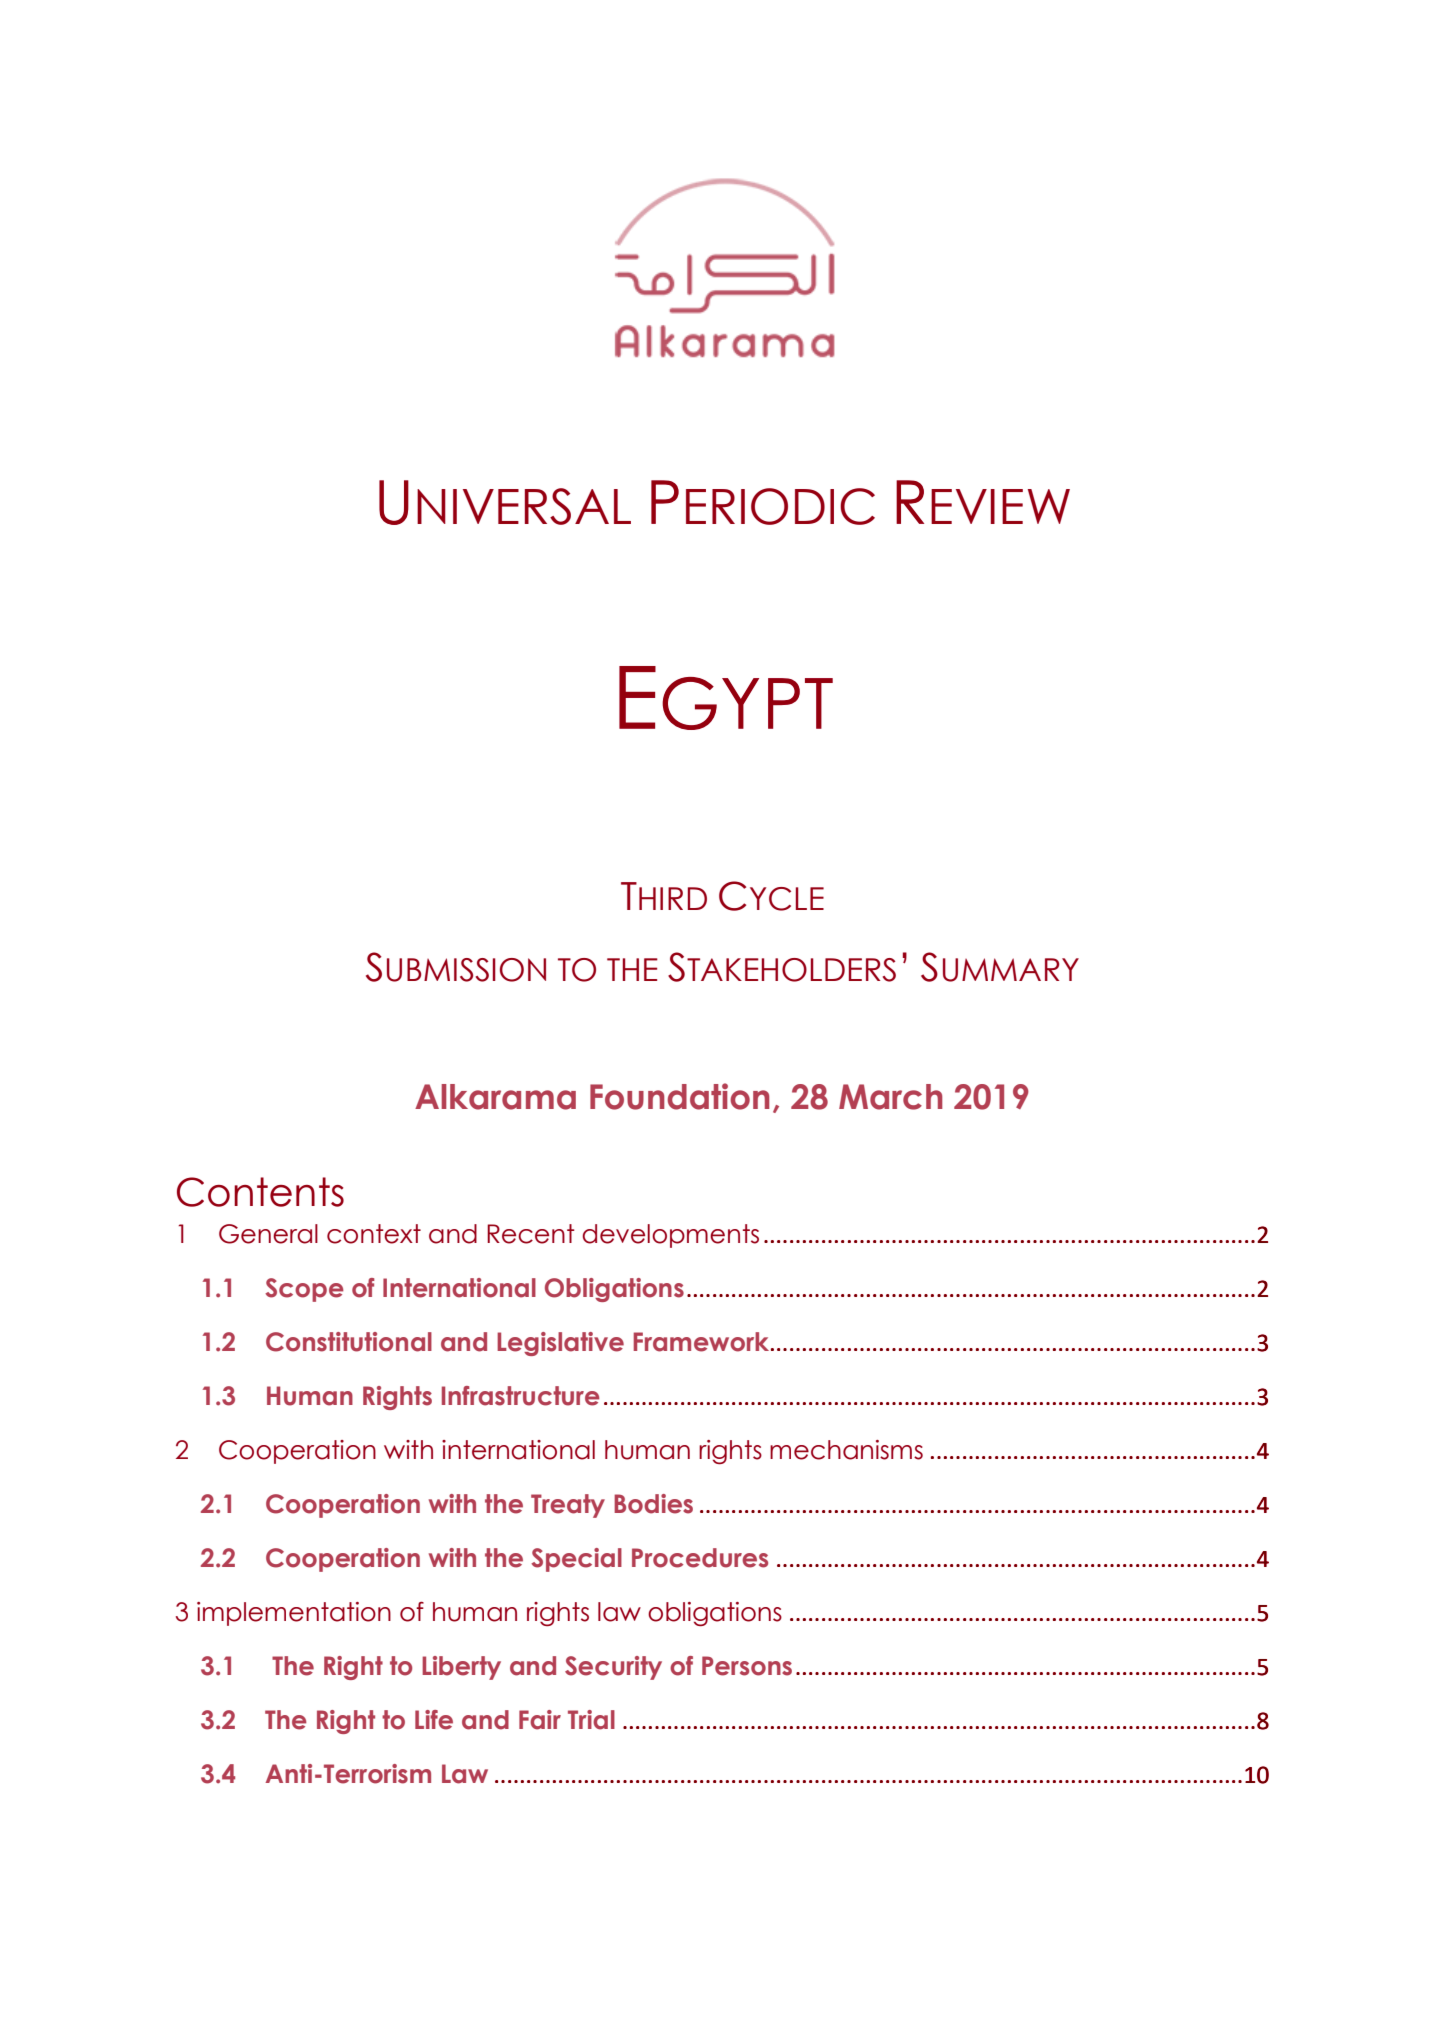 The width and height of the document is (1445, 2044). What do you see at coordinates (576, 1560) in the document?
I see `Special` at bounding box center [576, 1560].
